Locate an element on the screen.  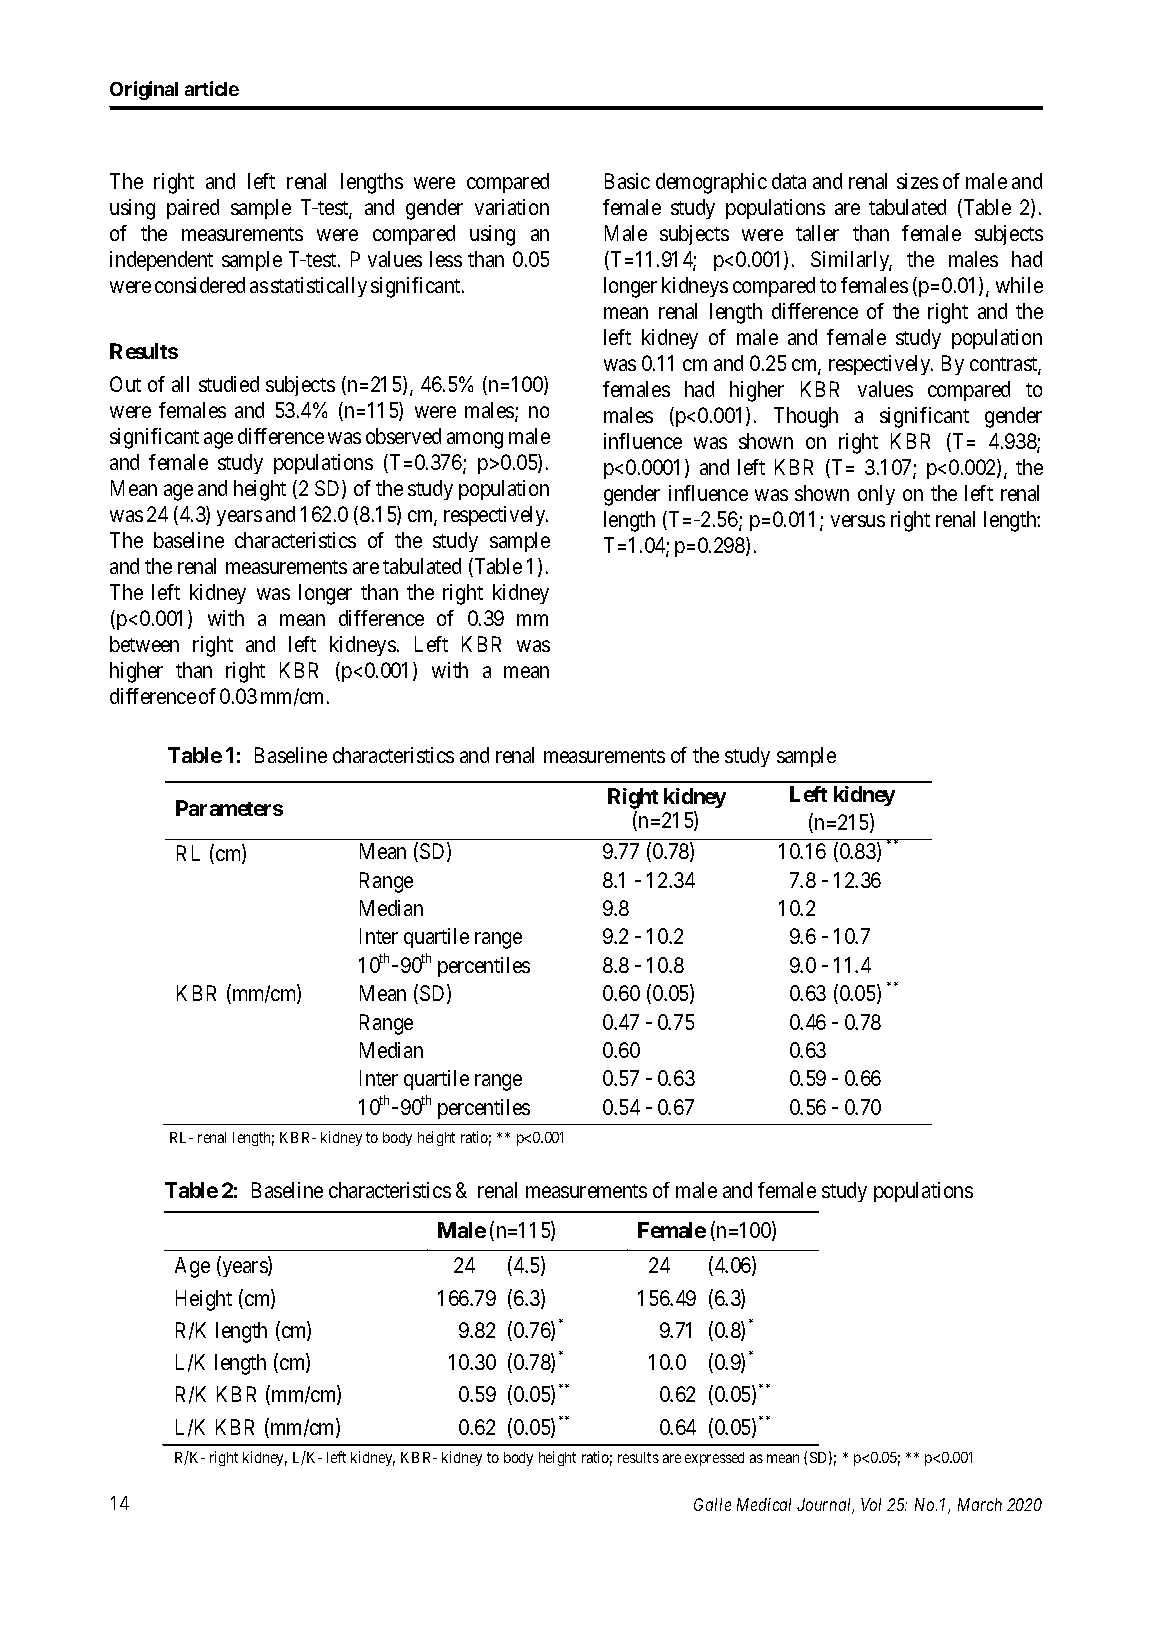
expressed is located at coordinates (714, 1459).
